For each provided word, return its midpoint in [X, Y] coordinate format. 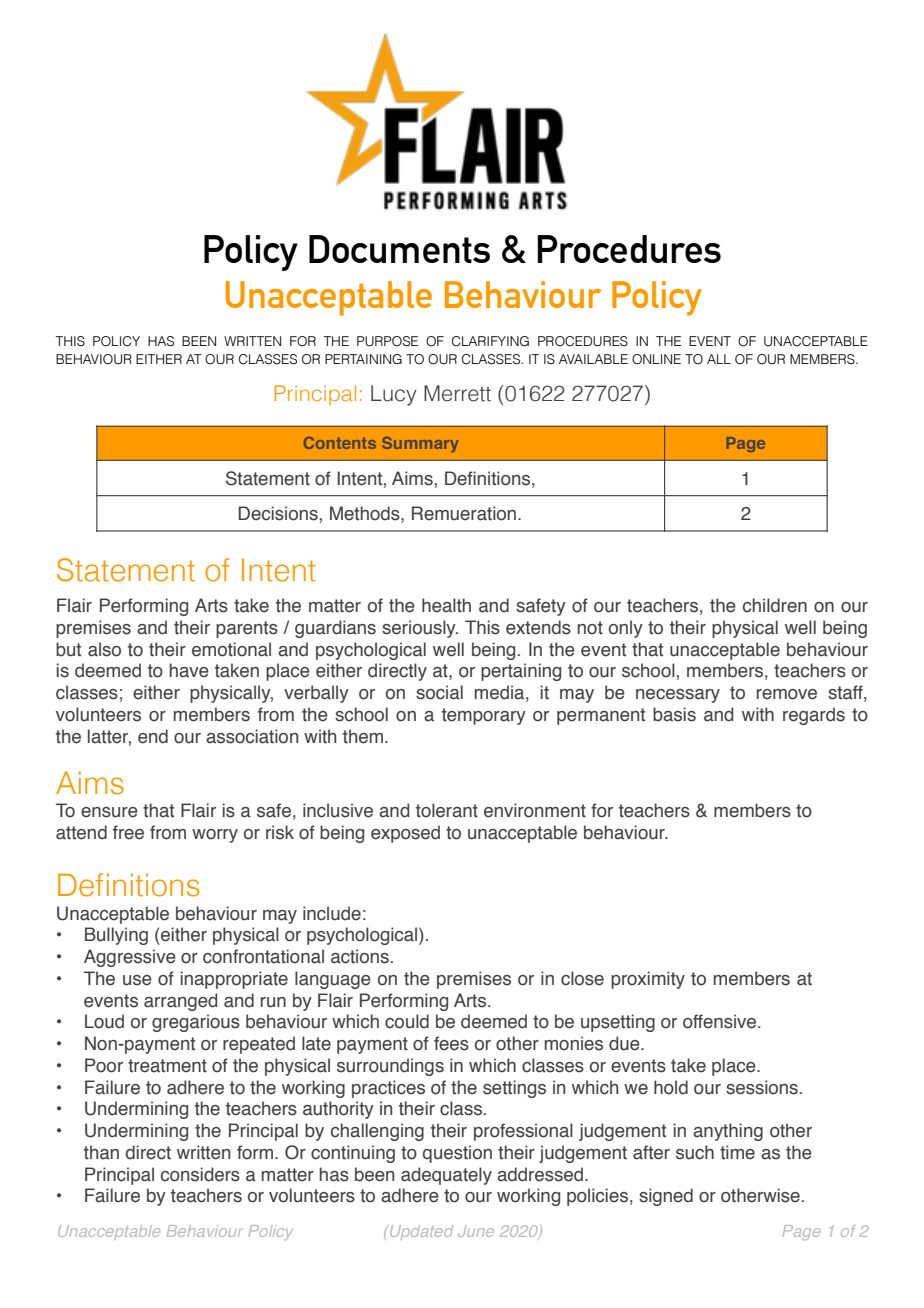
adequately [446, 1176]
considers [200, 1174]
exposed [405, 834]
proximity [648, 980]
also [104, 649]
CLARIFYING [490, 341]
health [446, 605]
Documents [399, 249]
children [775, 605]
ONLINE [656, 359]
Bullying [116, 936]
